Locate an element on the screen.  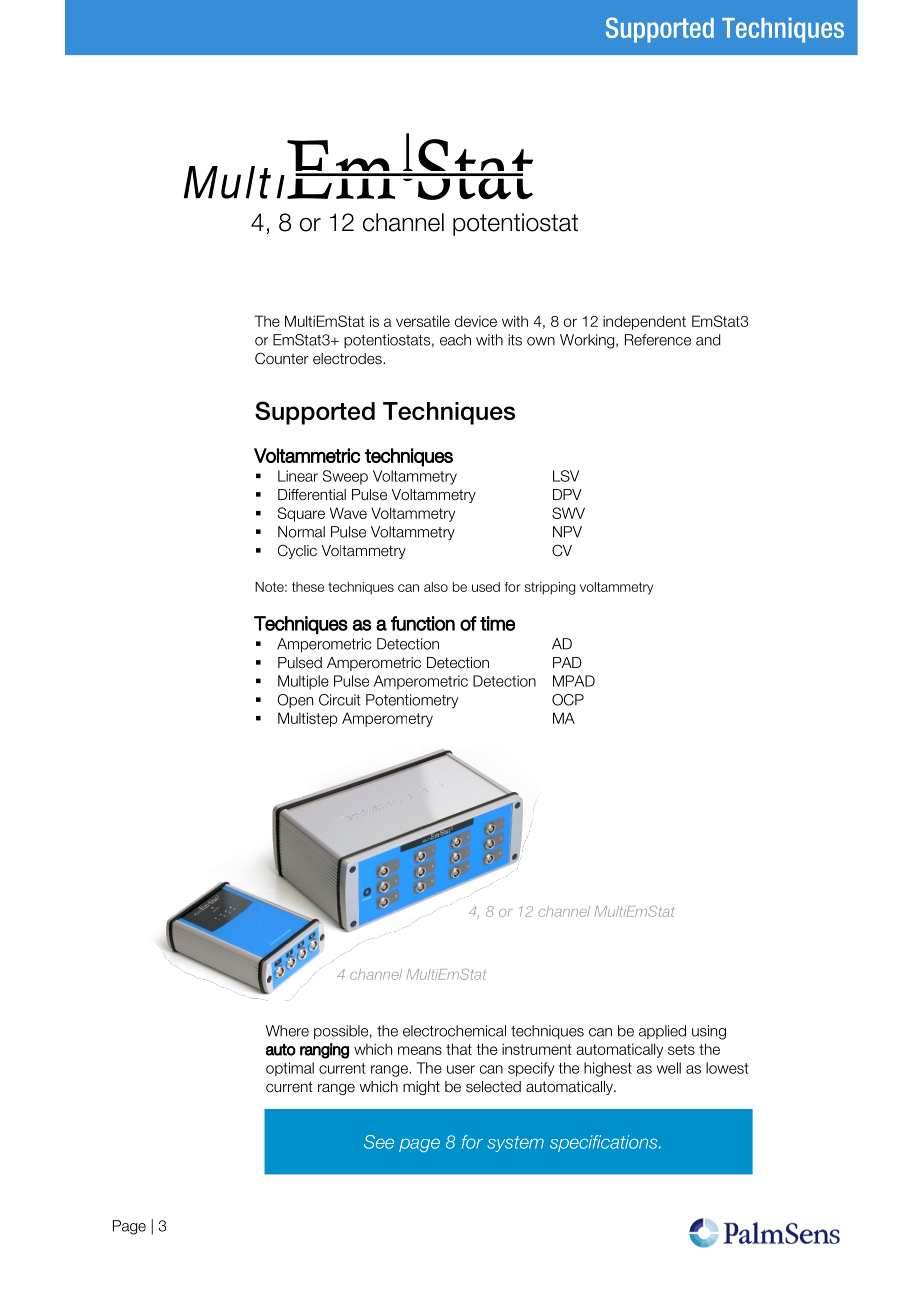
MPAD is located at coordinates (574, 681).
